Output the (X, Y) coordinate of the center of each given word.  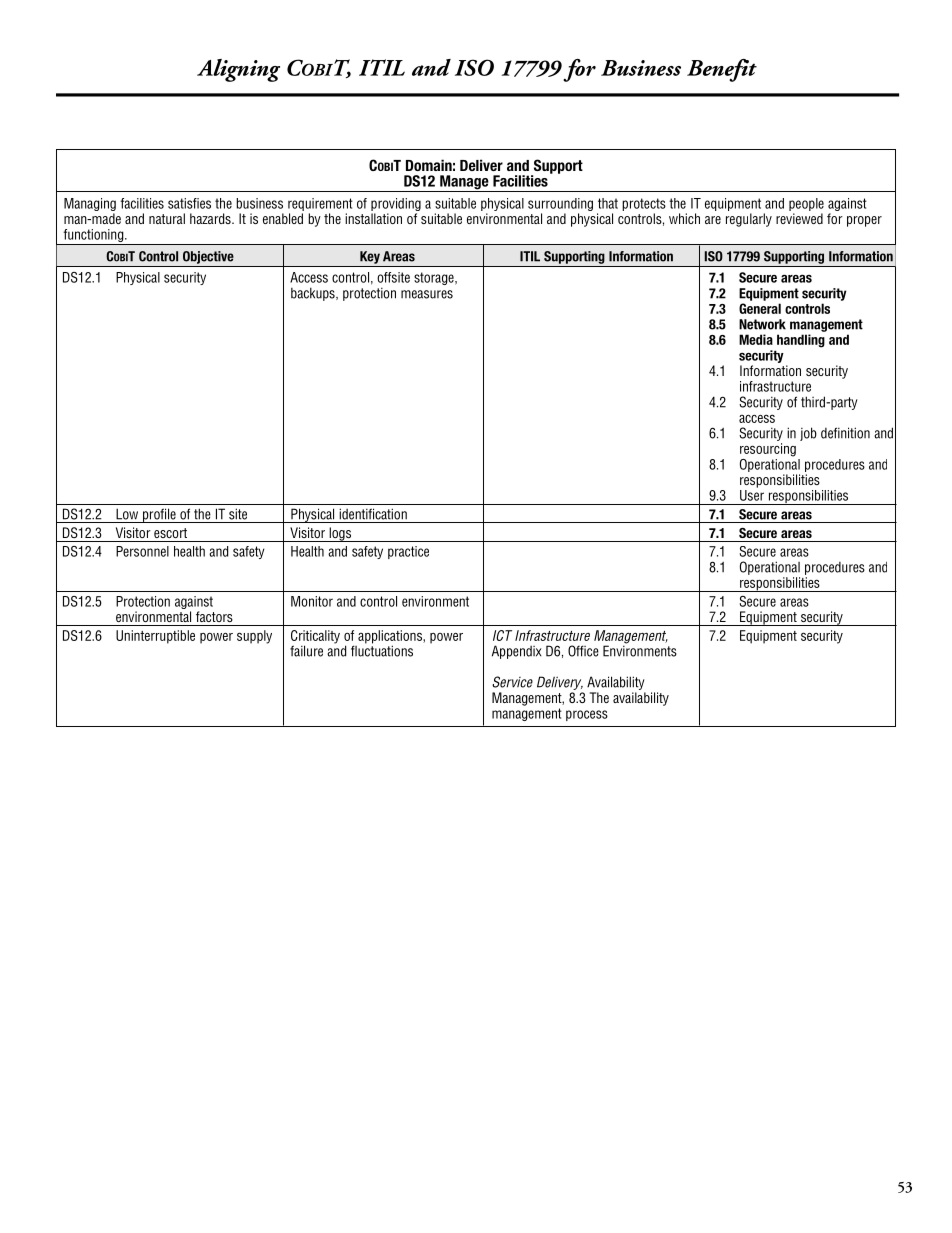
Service (512, 682)
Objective (208, 257)
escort (170, 533)
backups (314, 294)
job (808, 434)
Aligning (238, 70)
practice (408, 552)
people (806, 204)
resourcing (768, 450)
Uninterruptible (155, 637)
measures (427, 294)
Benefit (722, 70)
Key (370, 257)
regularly (749, 220)
